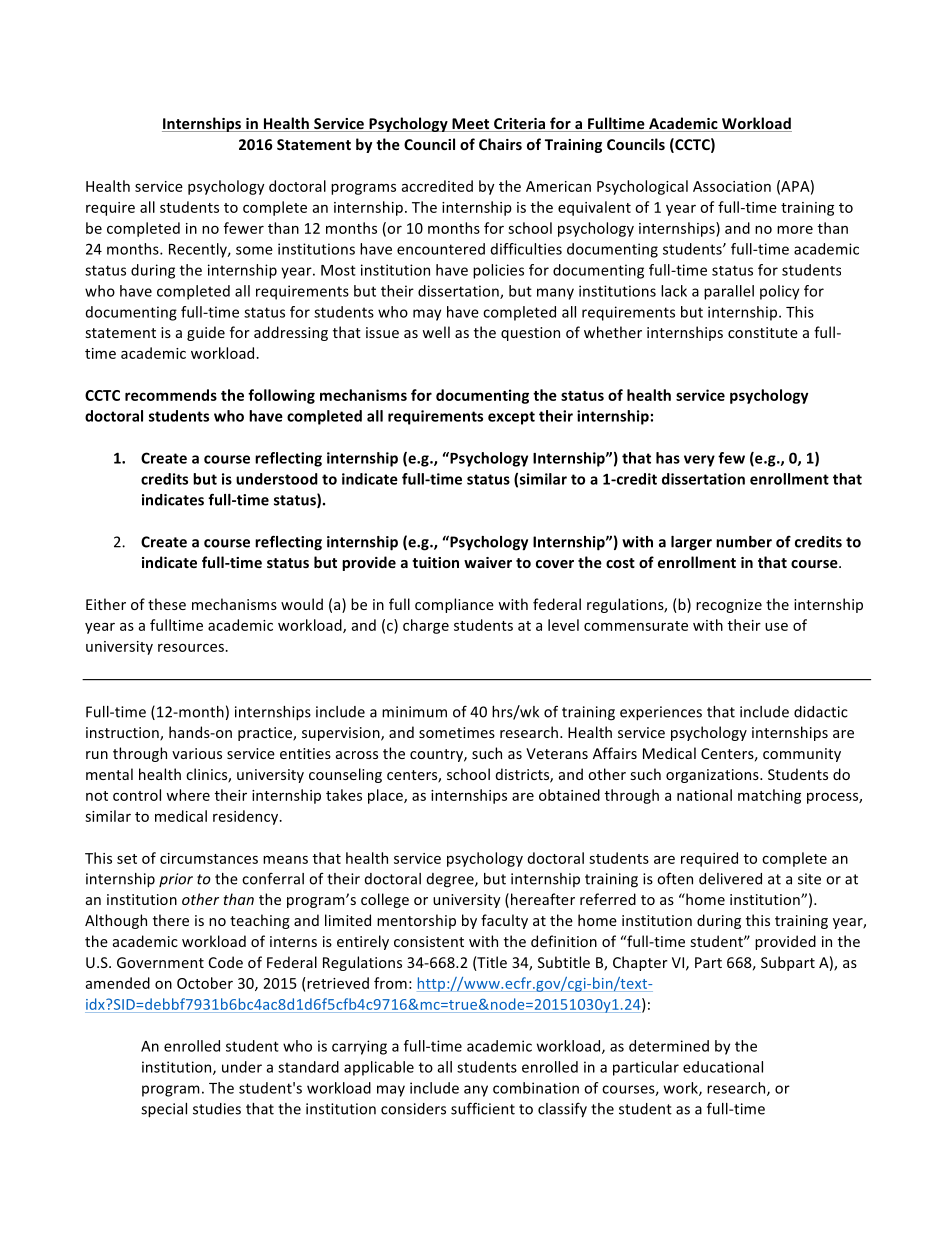  I want to click on except, so click(511, 418).
